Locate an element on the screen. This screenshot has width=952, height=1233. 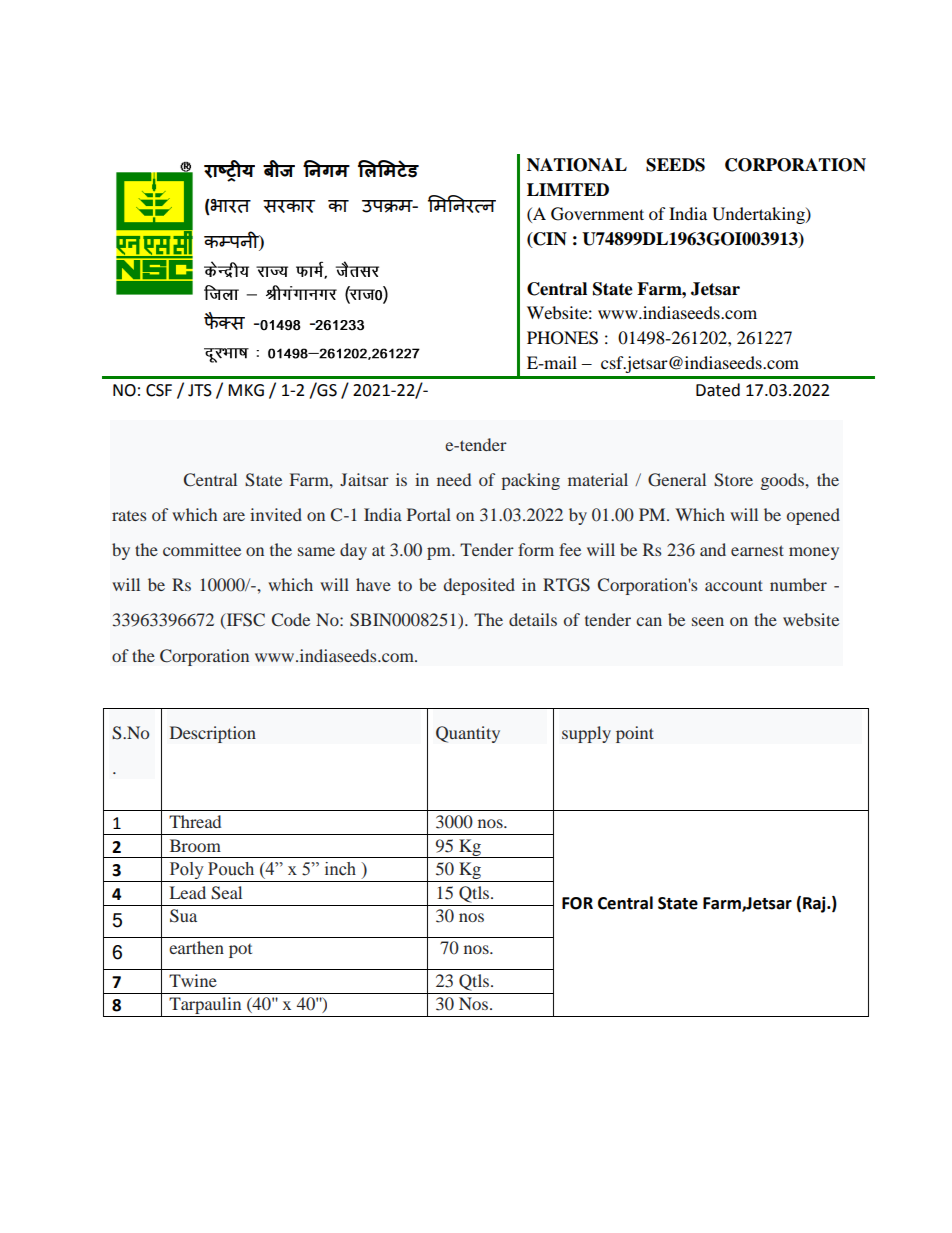
inch is located at coordinates (340, 869).
